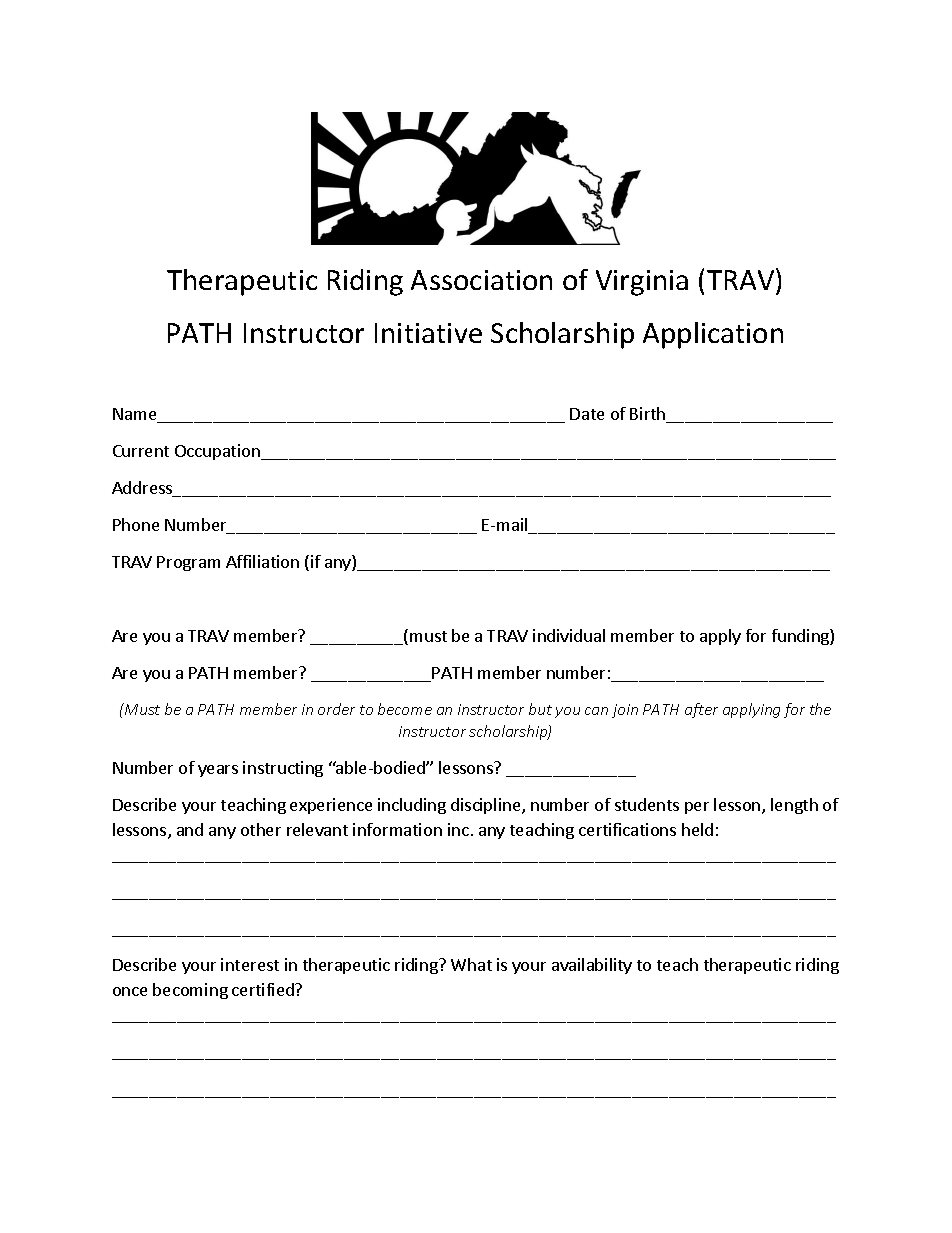 This page has height=1233, width=952. I want to click on Association, so click(481, 280).
